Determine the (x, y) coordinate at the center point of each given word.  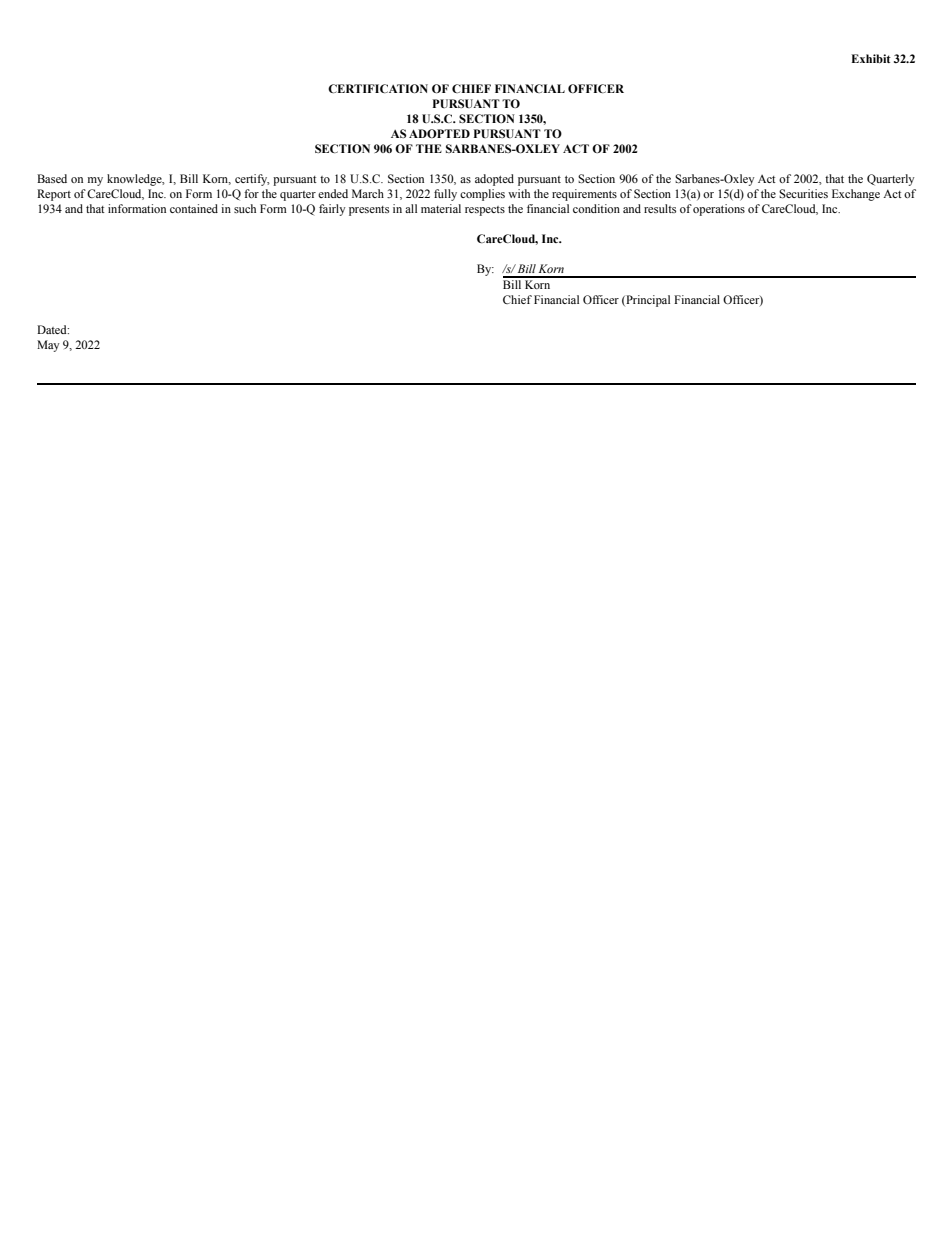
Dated (53, 329)
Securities (803, 193)
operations (719, 210)
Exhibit (871, 58)
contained (194, 208)
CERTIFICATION (378, 88)
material (441, 208)
